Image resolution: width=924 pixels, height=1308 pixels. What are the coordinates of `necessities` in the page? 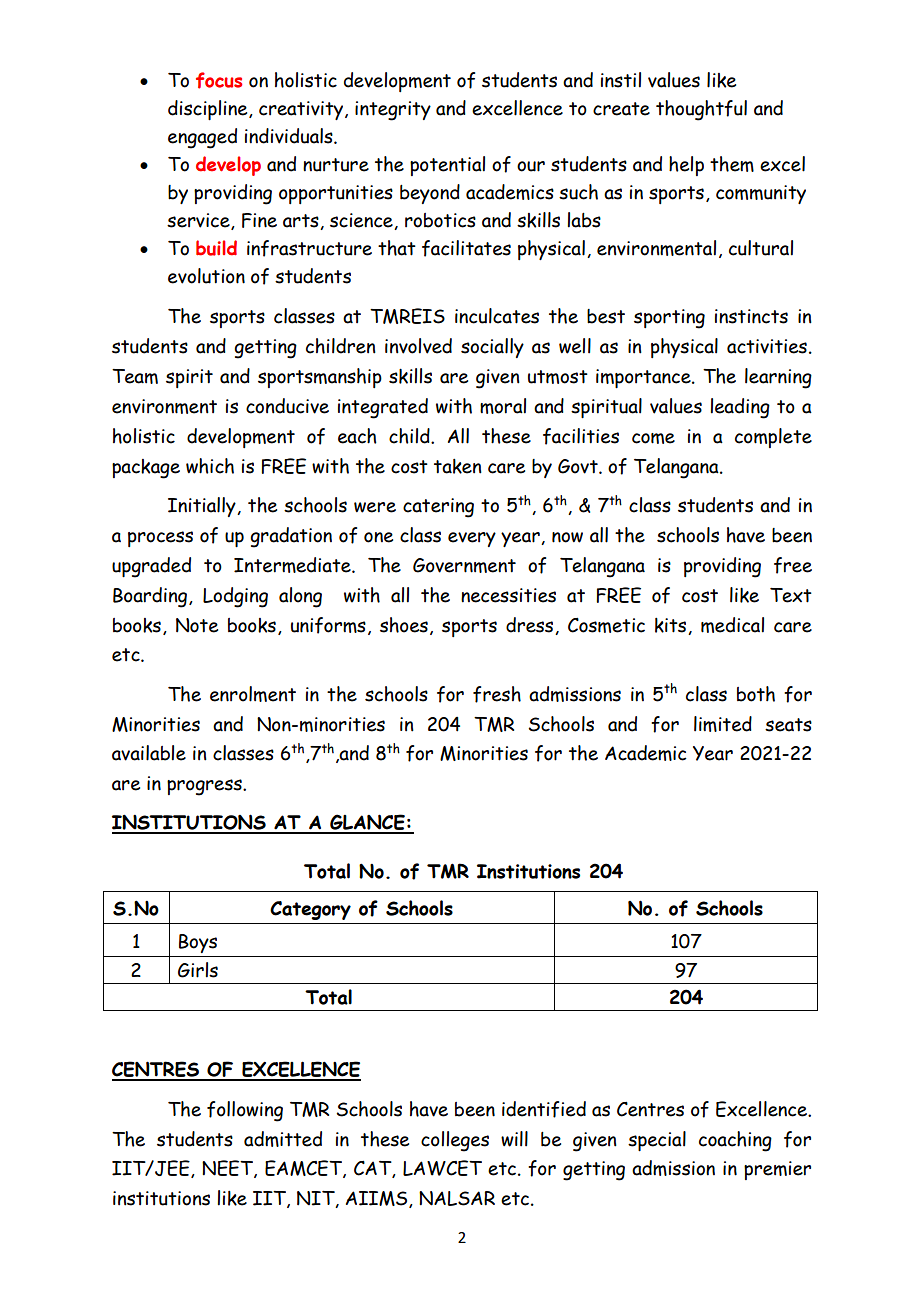 It's located at (508, 595).
